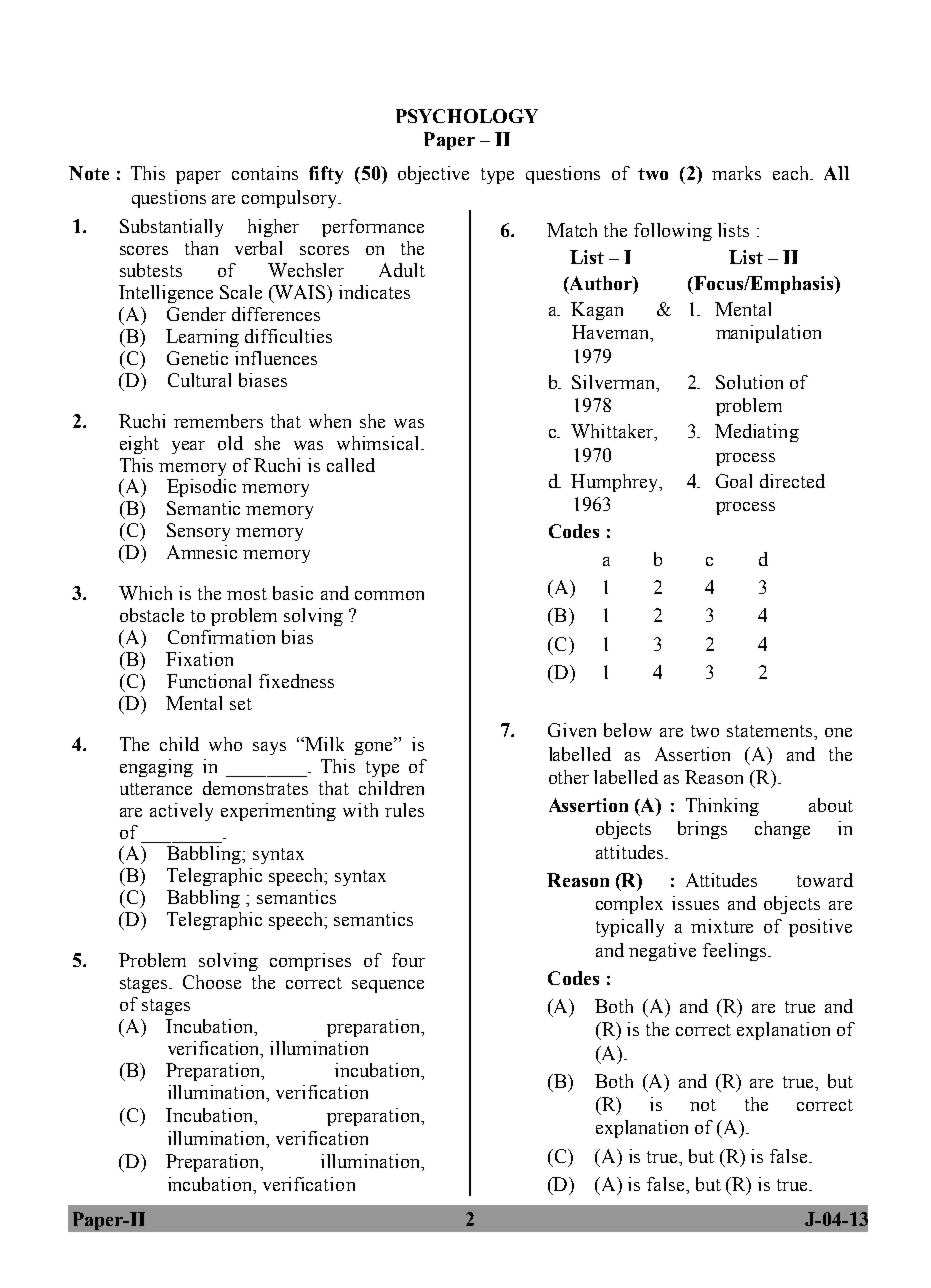 The image size is (931, 1288). I want to click on Amnesic, so click(202, 552).
